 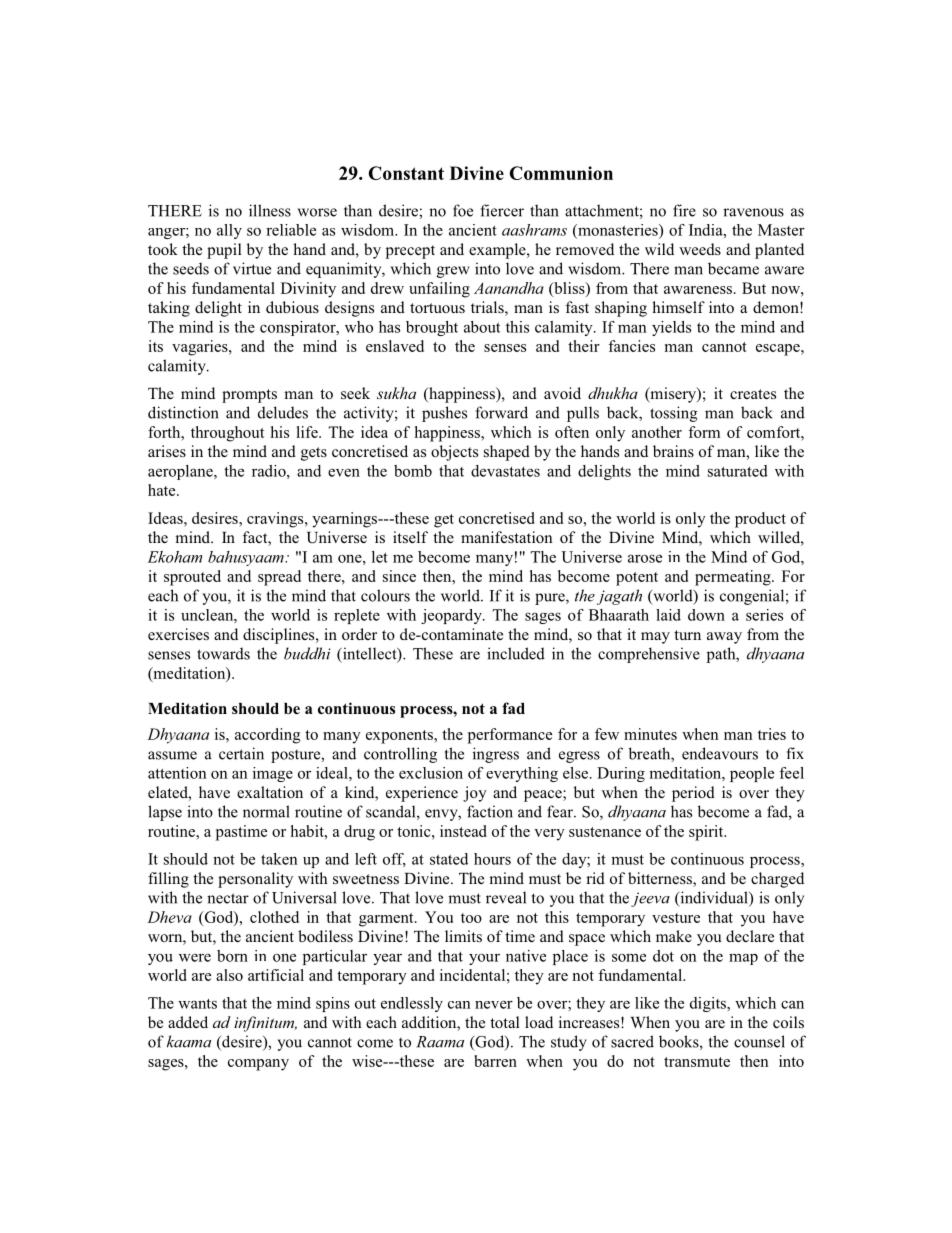 I want to click on certain, so click(x=241, y=753).
